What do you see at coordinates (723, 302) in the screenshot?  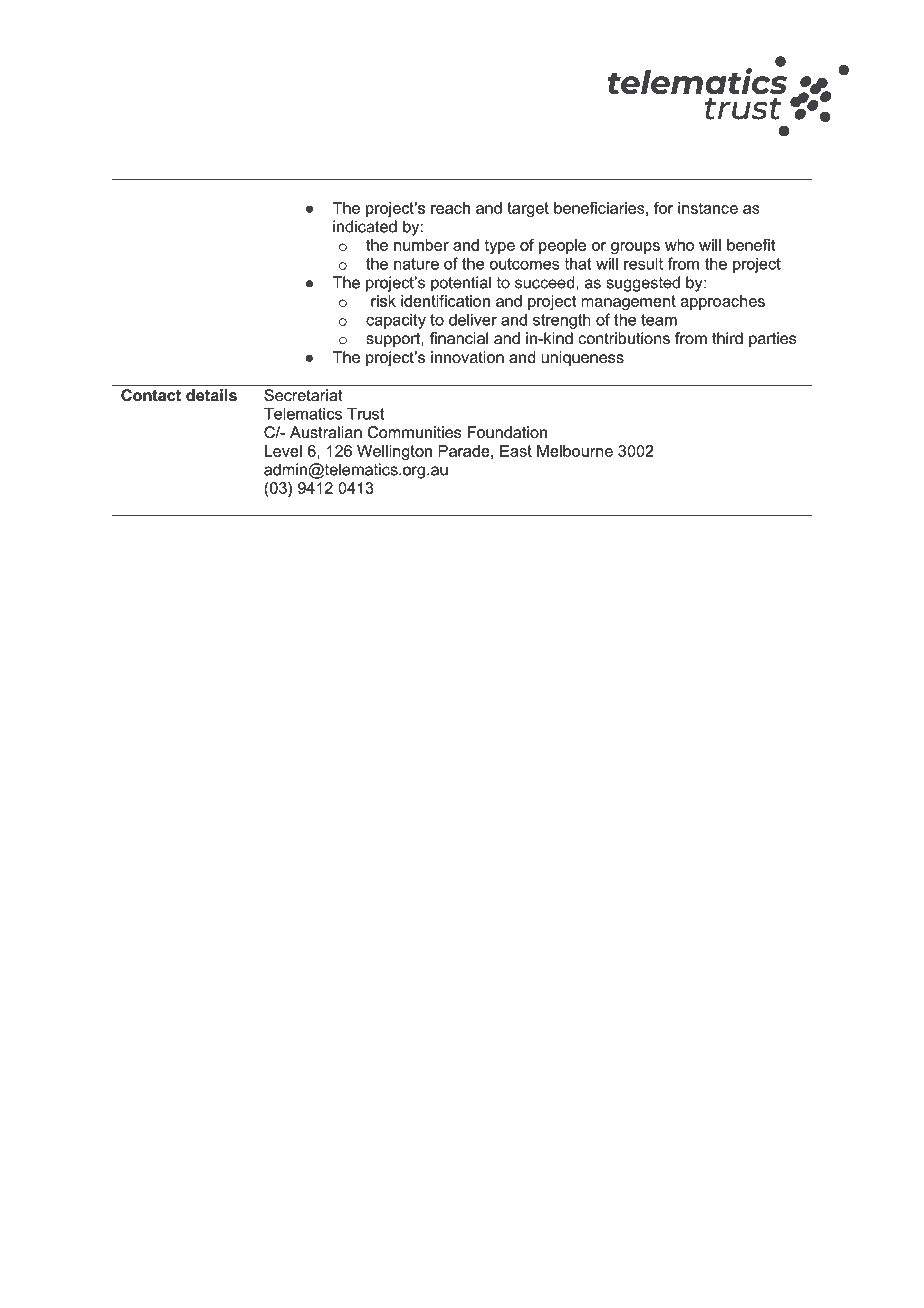 I see `approaches` at bounding box center [723, 302].
